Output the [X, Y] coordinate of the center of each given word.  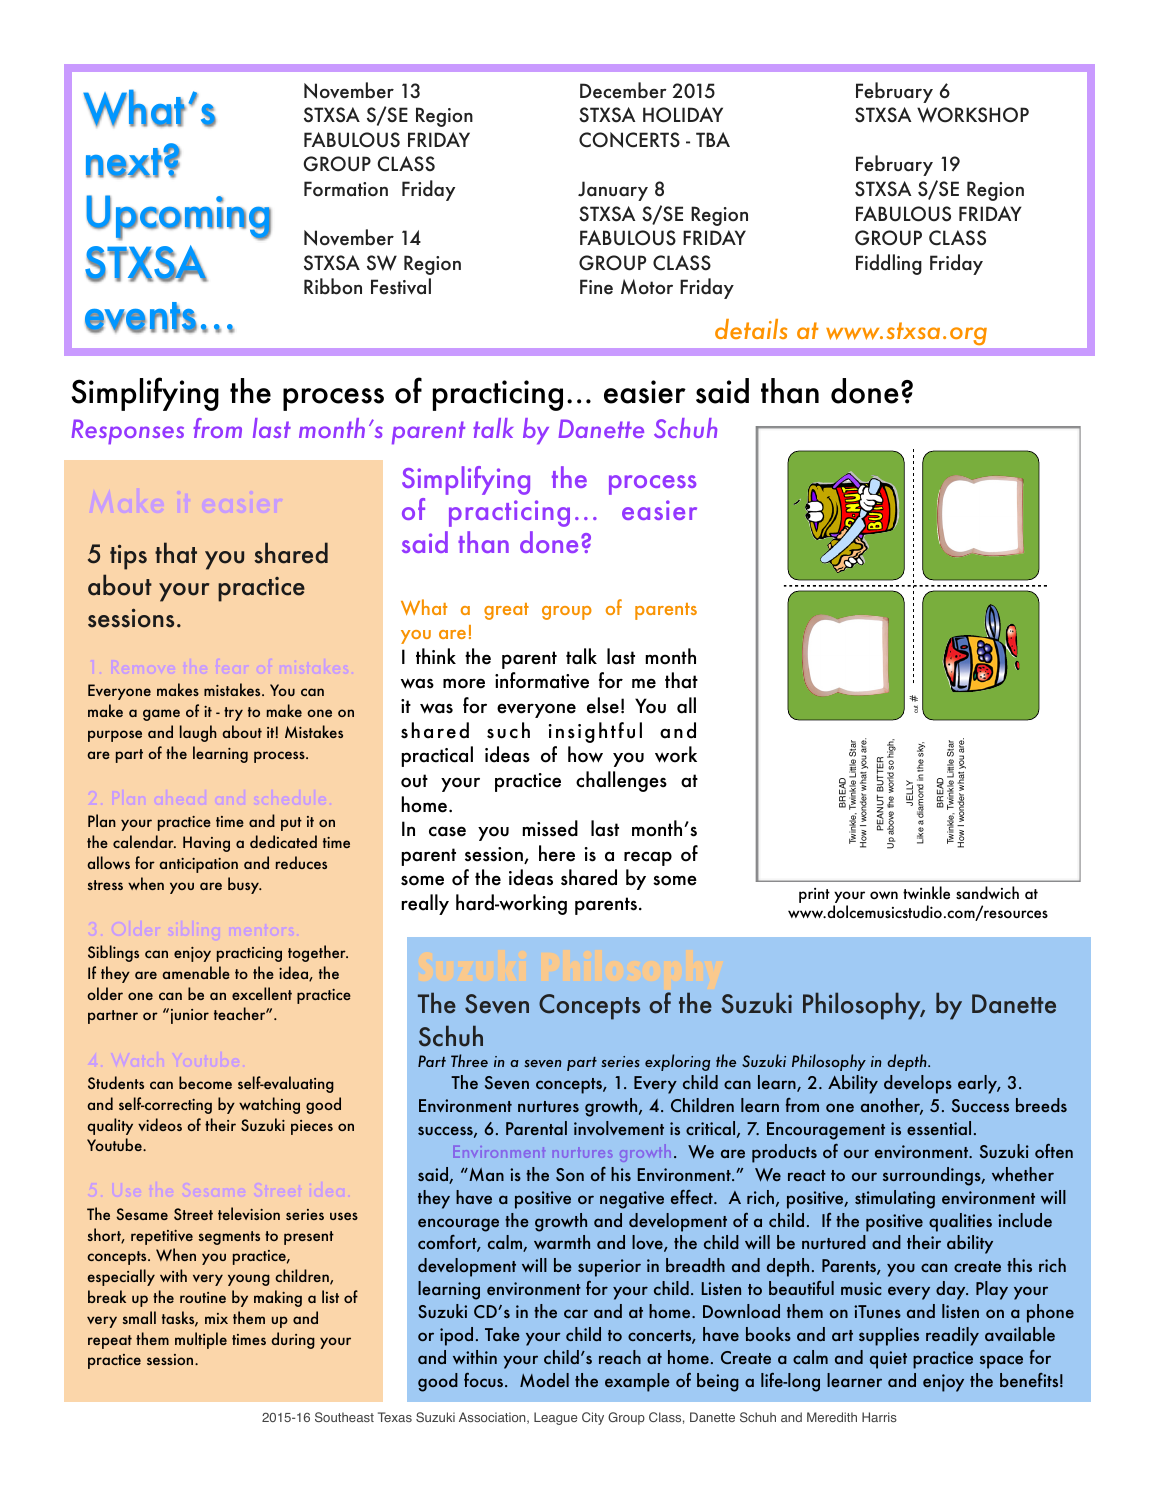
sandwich [987, 892]
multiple [201, 1340]
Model [544, 1380]
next [125, 163]
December [623, 90]
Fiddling [889, 264]
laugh [198, 733]
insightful [595, 732]
